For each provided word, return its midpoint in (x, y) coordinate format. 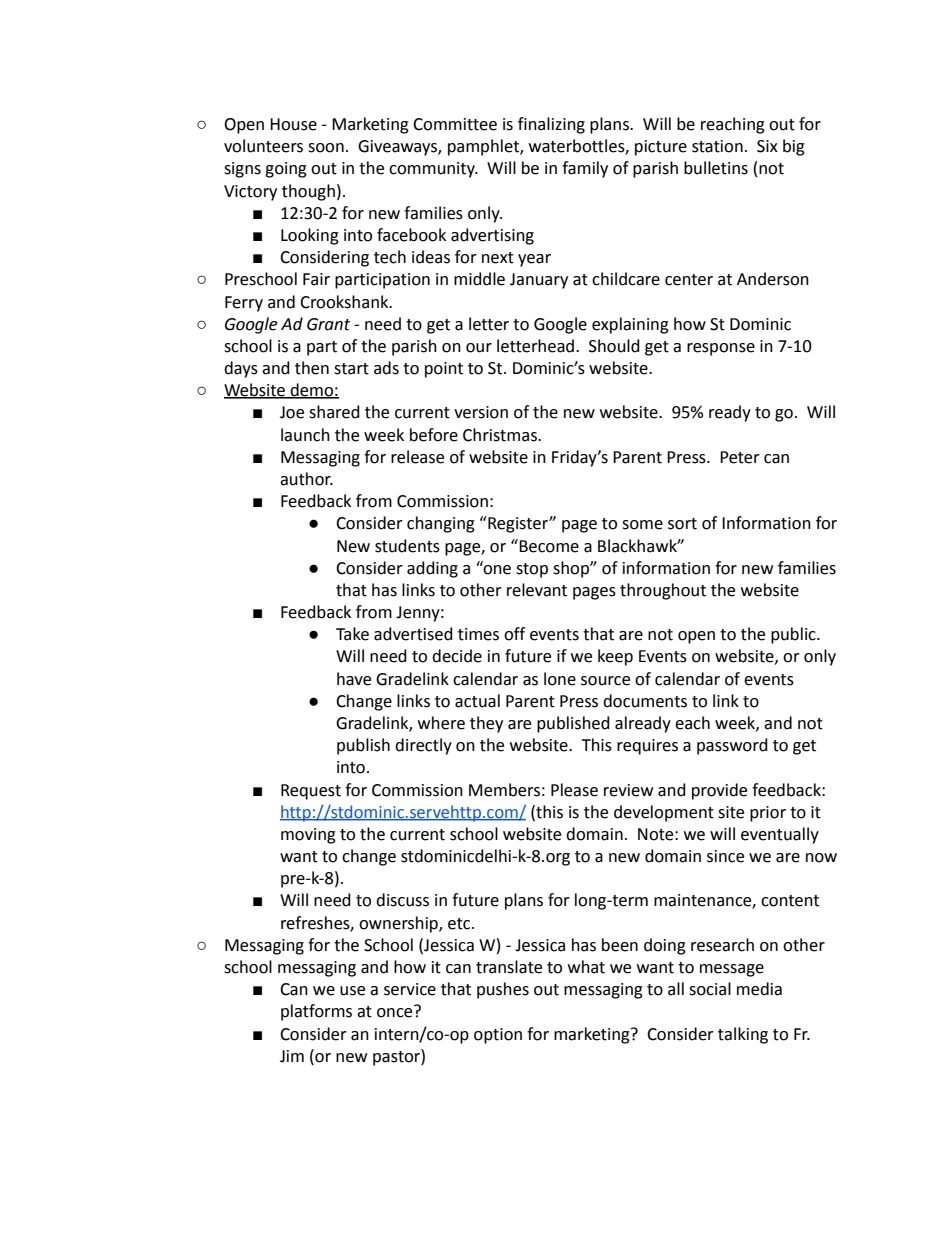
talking (743, 1035)
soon (326, 148)
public (794, 635)
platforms (316, 1012)
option (498, 1036)
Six (767, 146)
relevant (537, 590)
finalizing (551, 125)
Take (352, 634)
